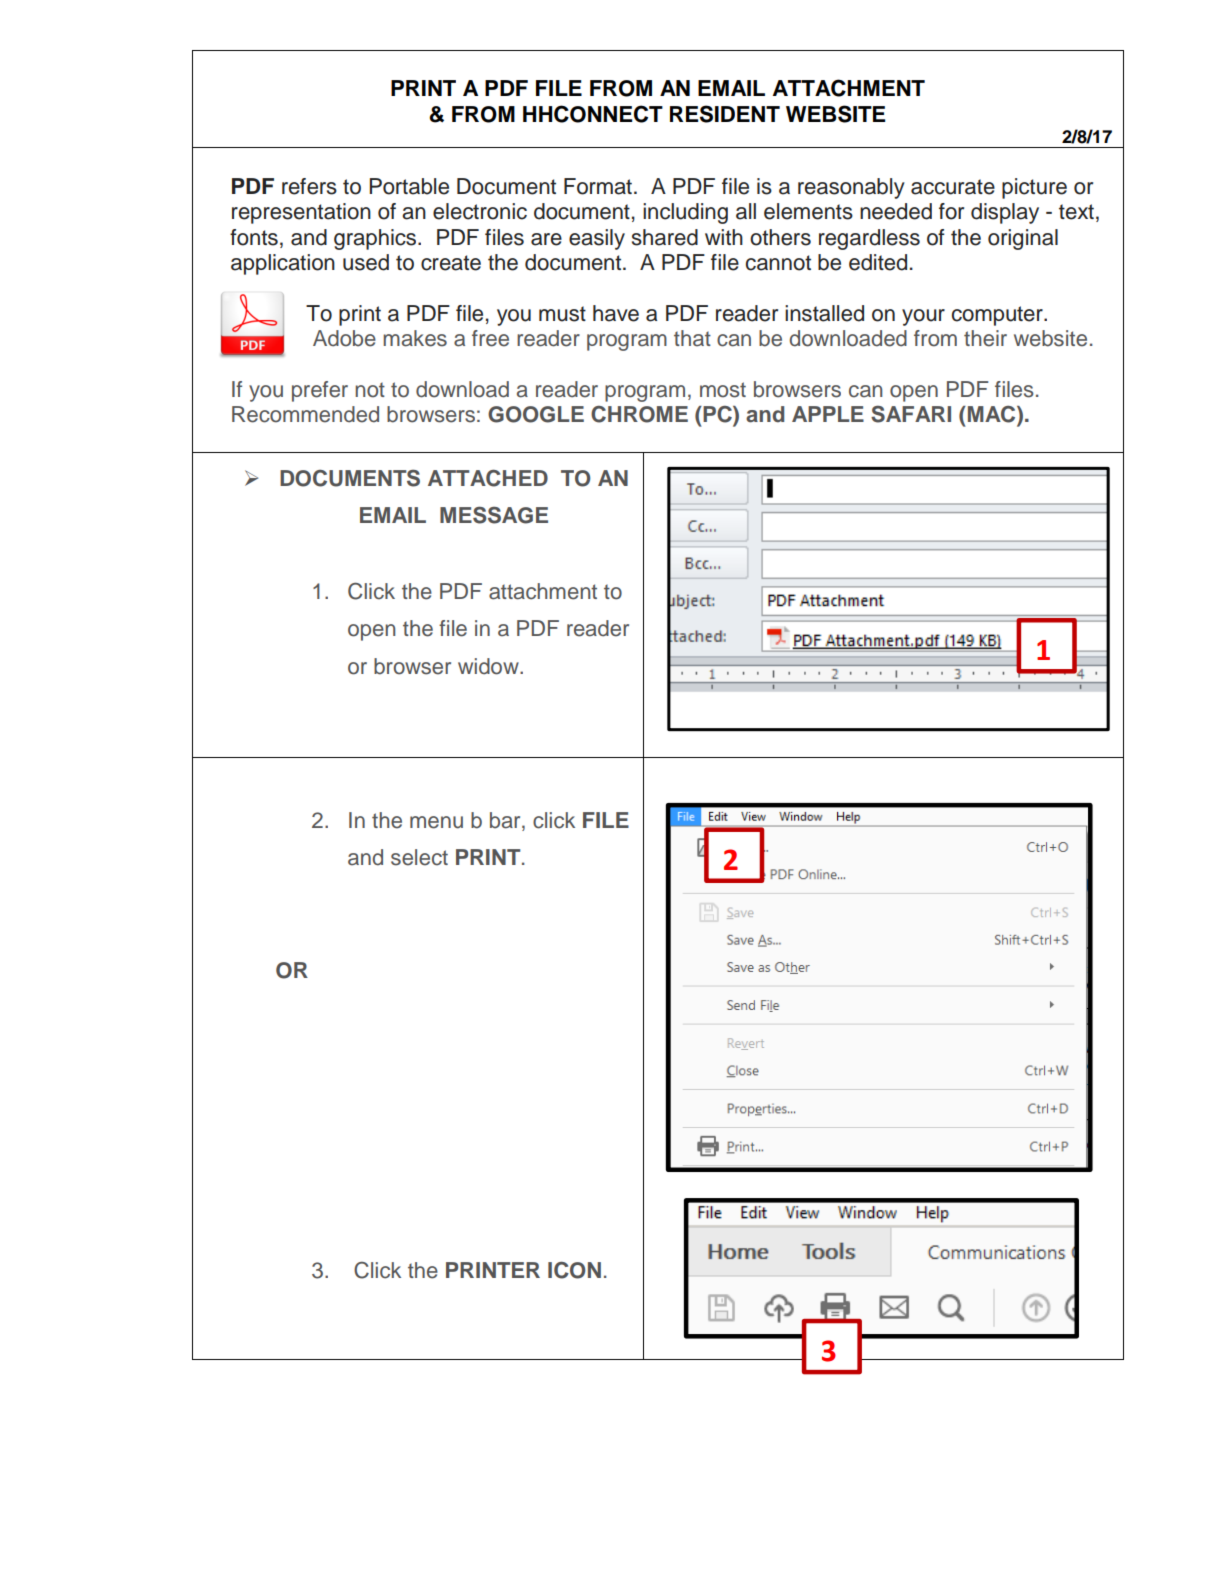 This page has width=1226, height=1586. What do you see at coordinates (953, 187) in the page?
I see `accurate` at bounding box center [953, 187].
